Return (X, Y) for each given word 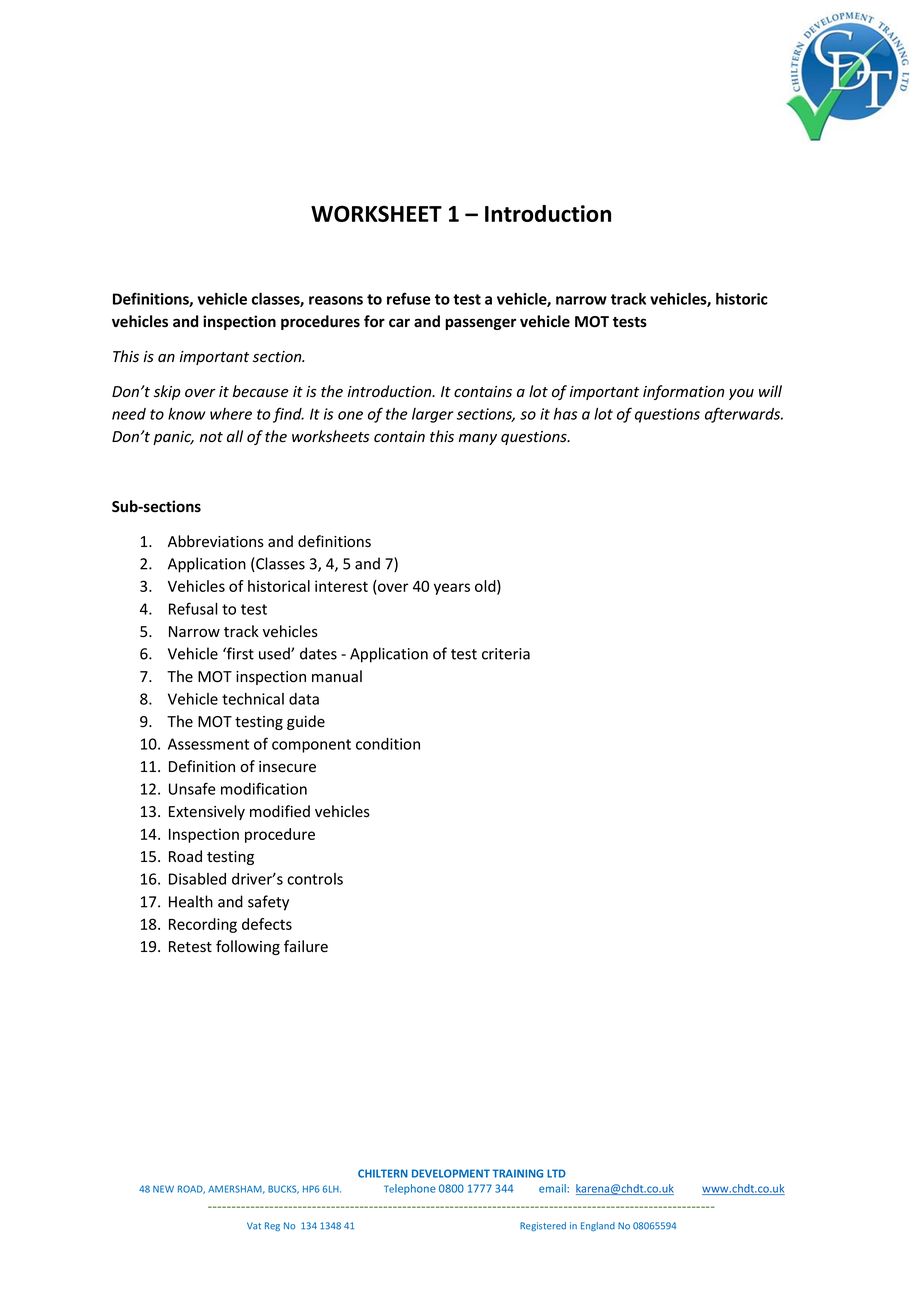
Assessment (208, 744)
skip (167, 392)
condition (388, 744)
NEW (163, 1189)
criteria (506, 654)
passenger (480, 324)
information (683, 392)
